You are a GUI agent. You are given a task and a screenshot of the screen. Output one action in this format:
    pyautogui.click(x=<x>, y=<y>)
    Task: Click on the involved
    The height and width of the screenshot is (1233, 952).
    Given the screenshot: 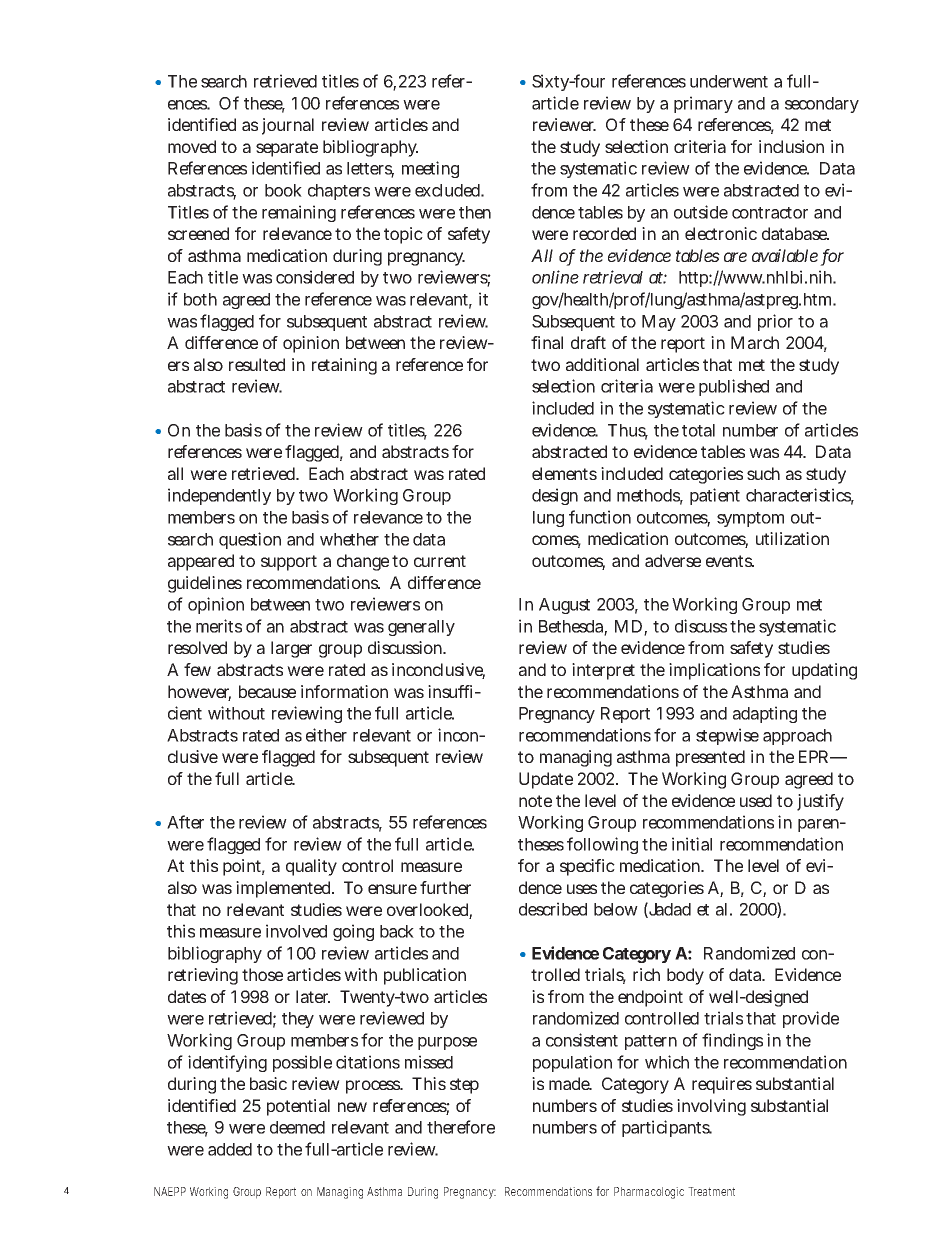 What is the action you would take?
    pyautogui.click(x=296, y=931)
